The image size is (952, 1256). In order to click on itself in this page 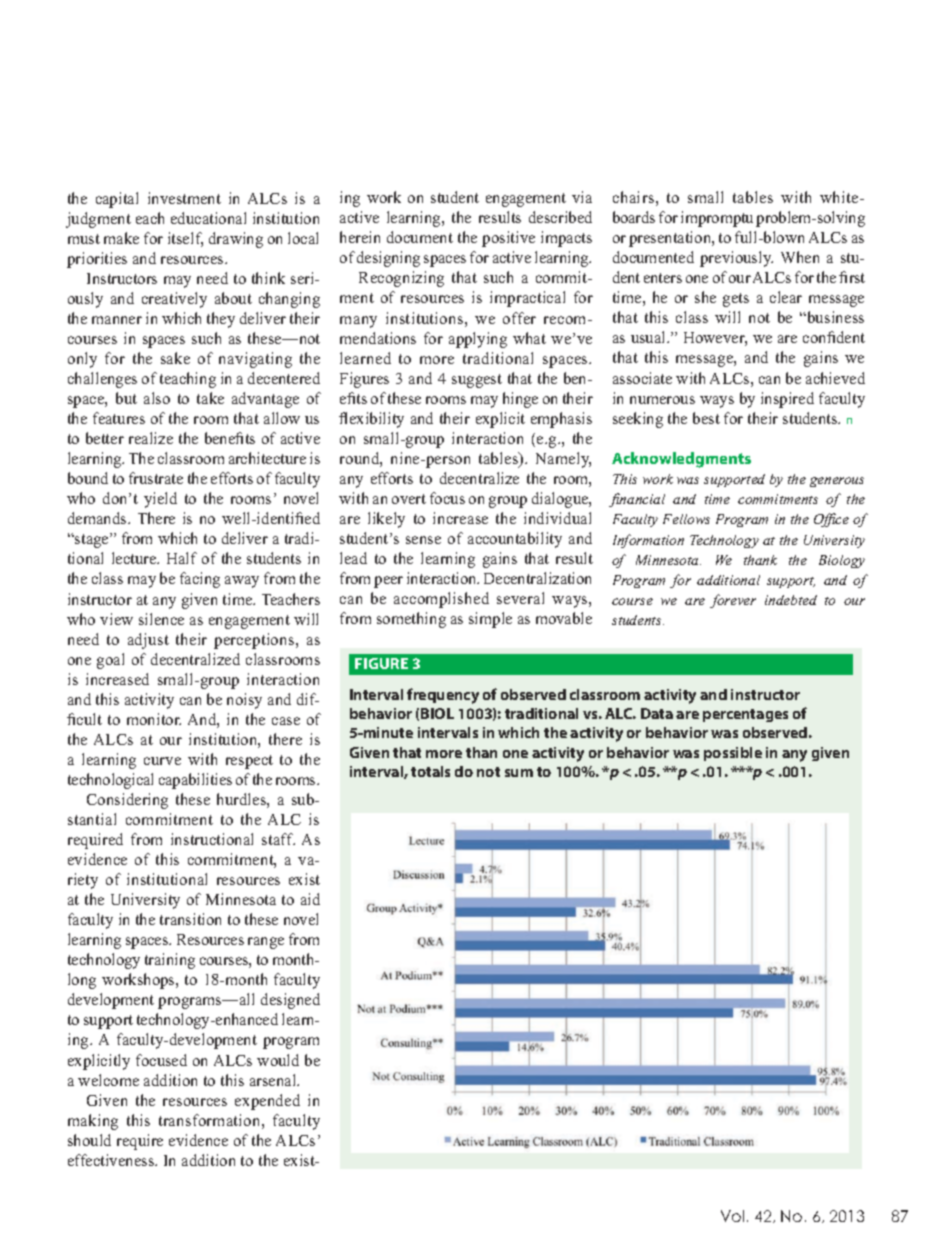, I will do `click(185, 239)`.
